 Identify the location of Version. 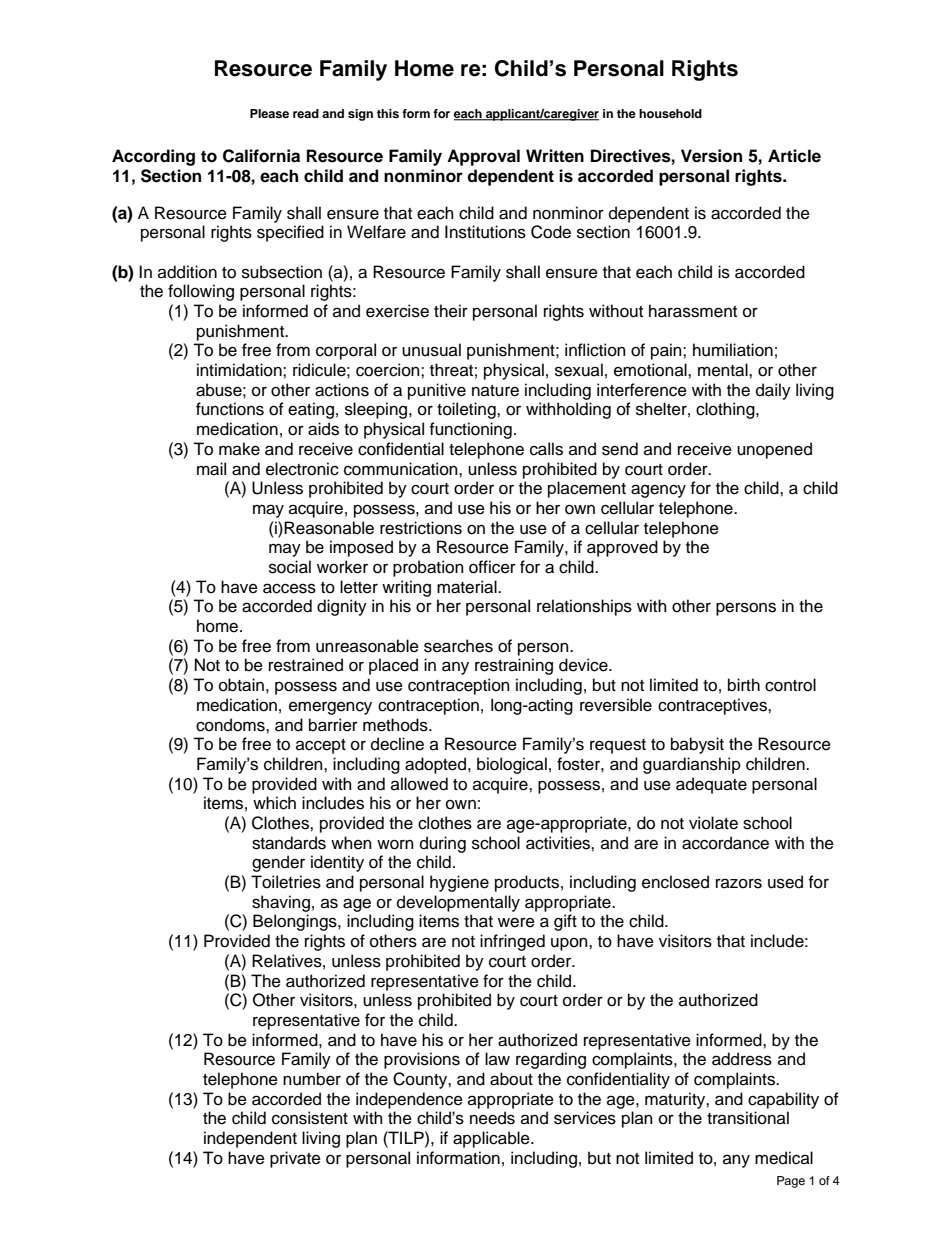
(711, 156).
